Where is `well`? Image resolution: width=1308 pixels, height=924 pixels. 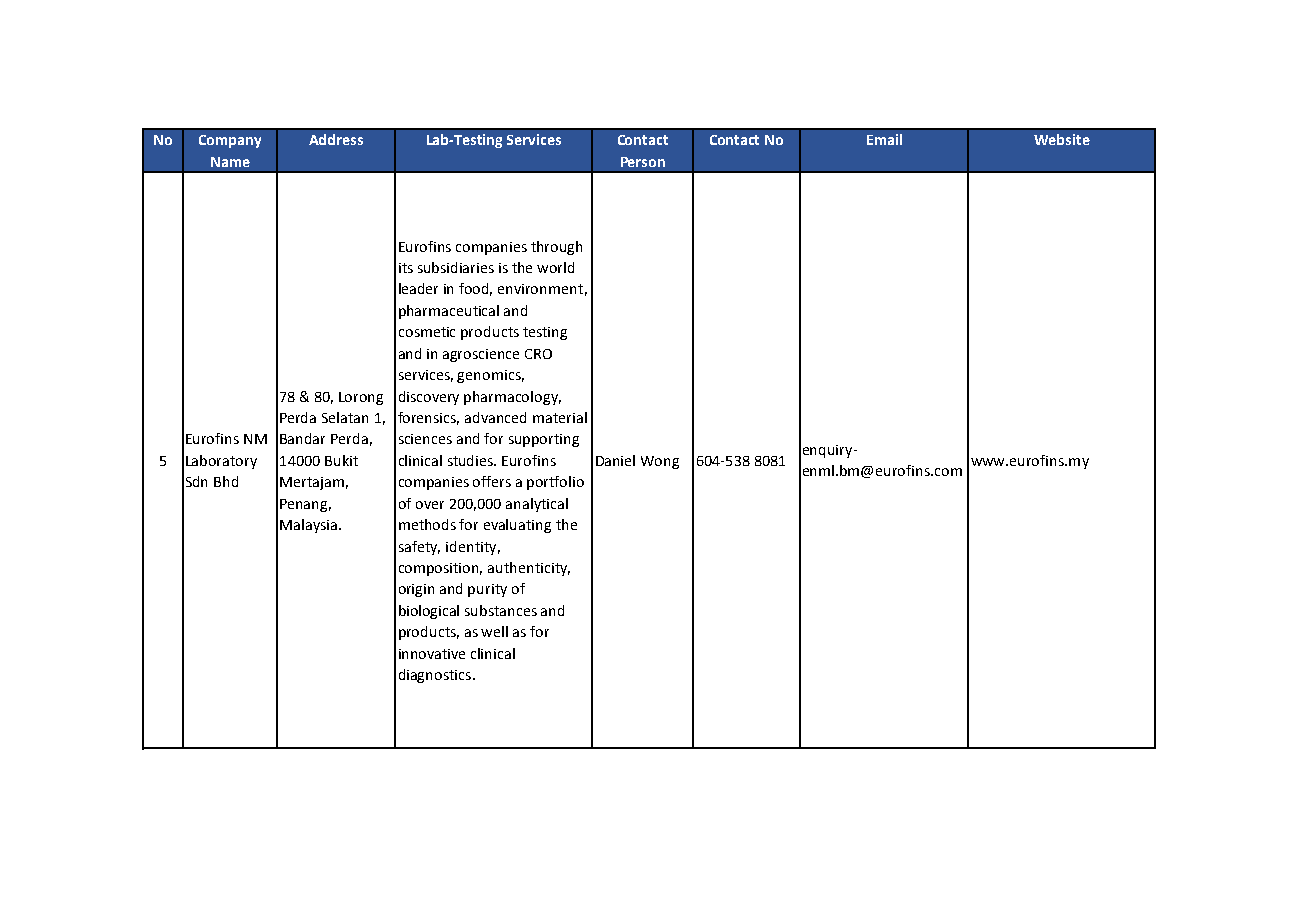
well is located at coordinates (494, 631).
